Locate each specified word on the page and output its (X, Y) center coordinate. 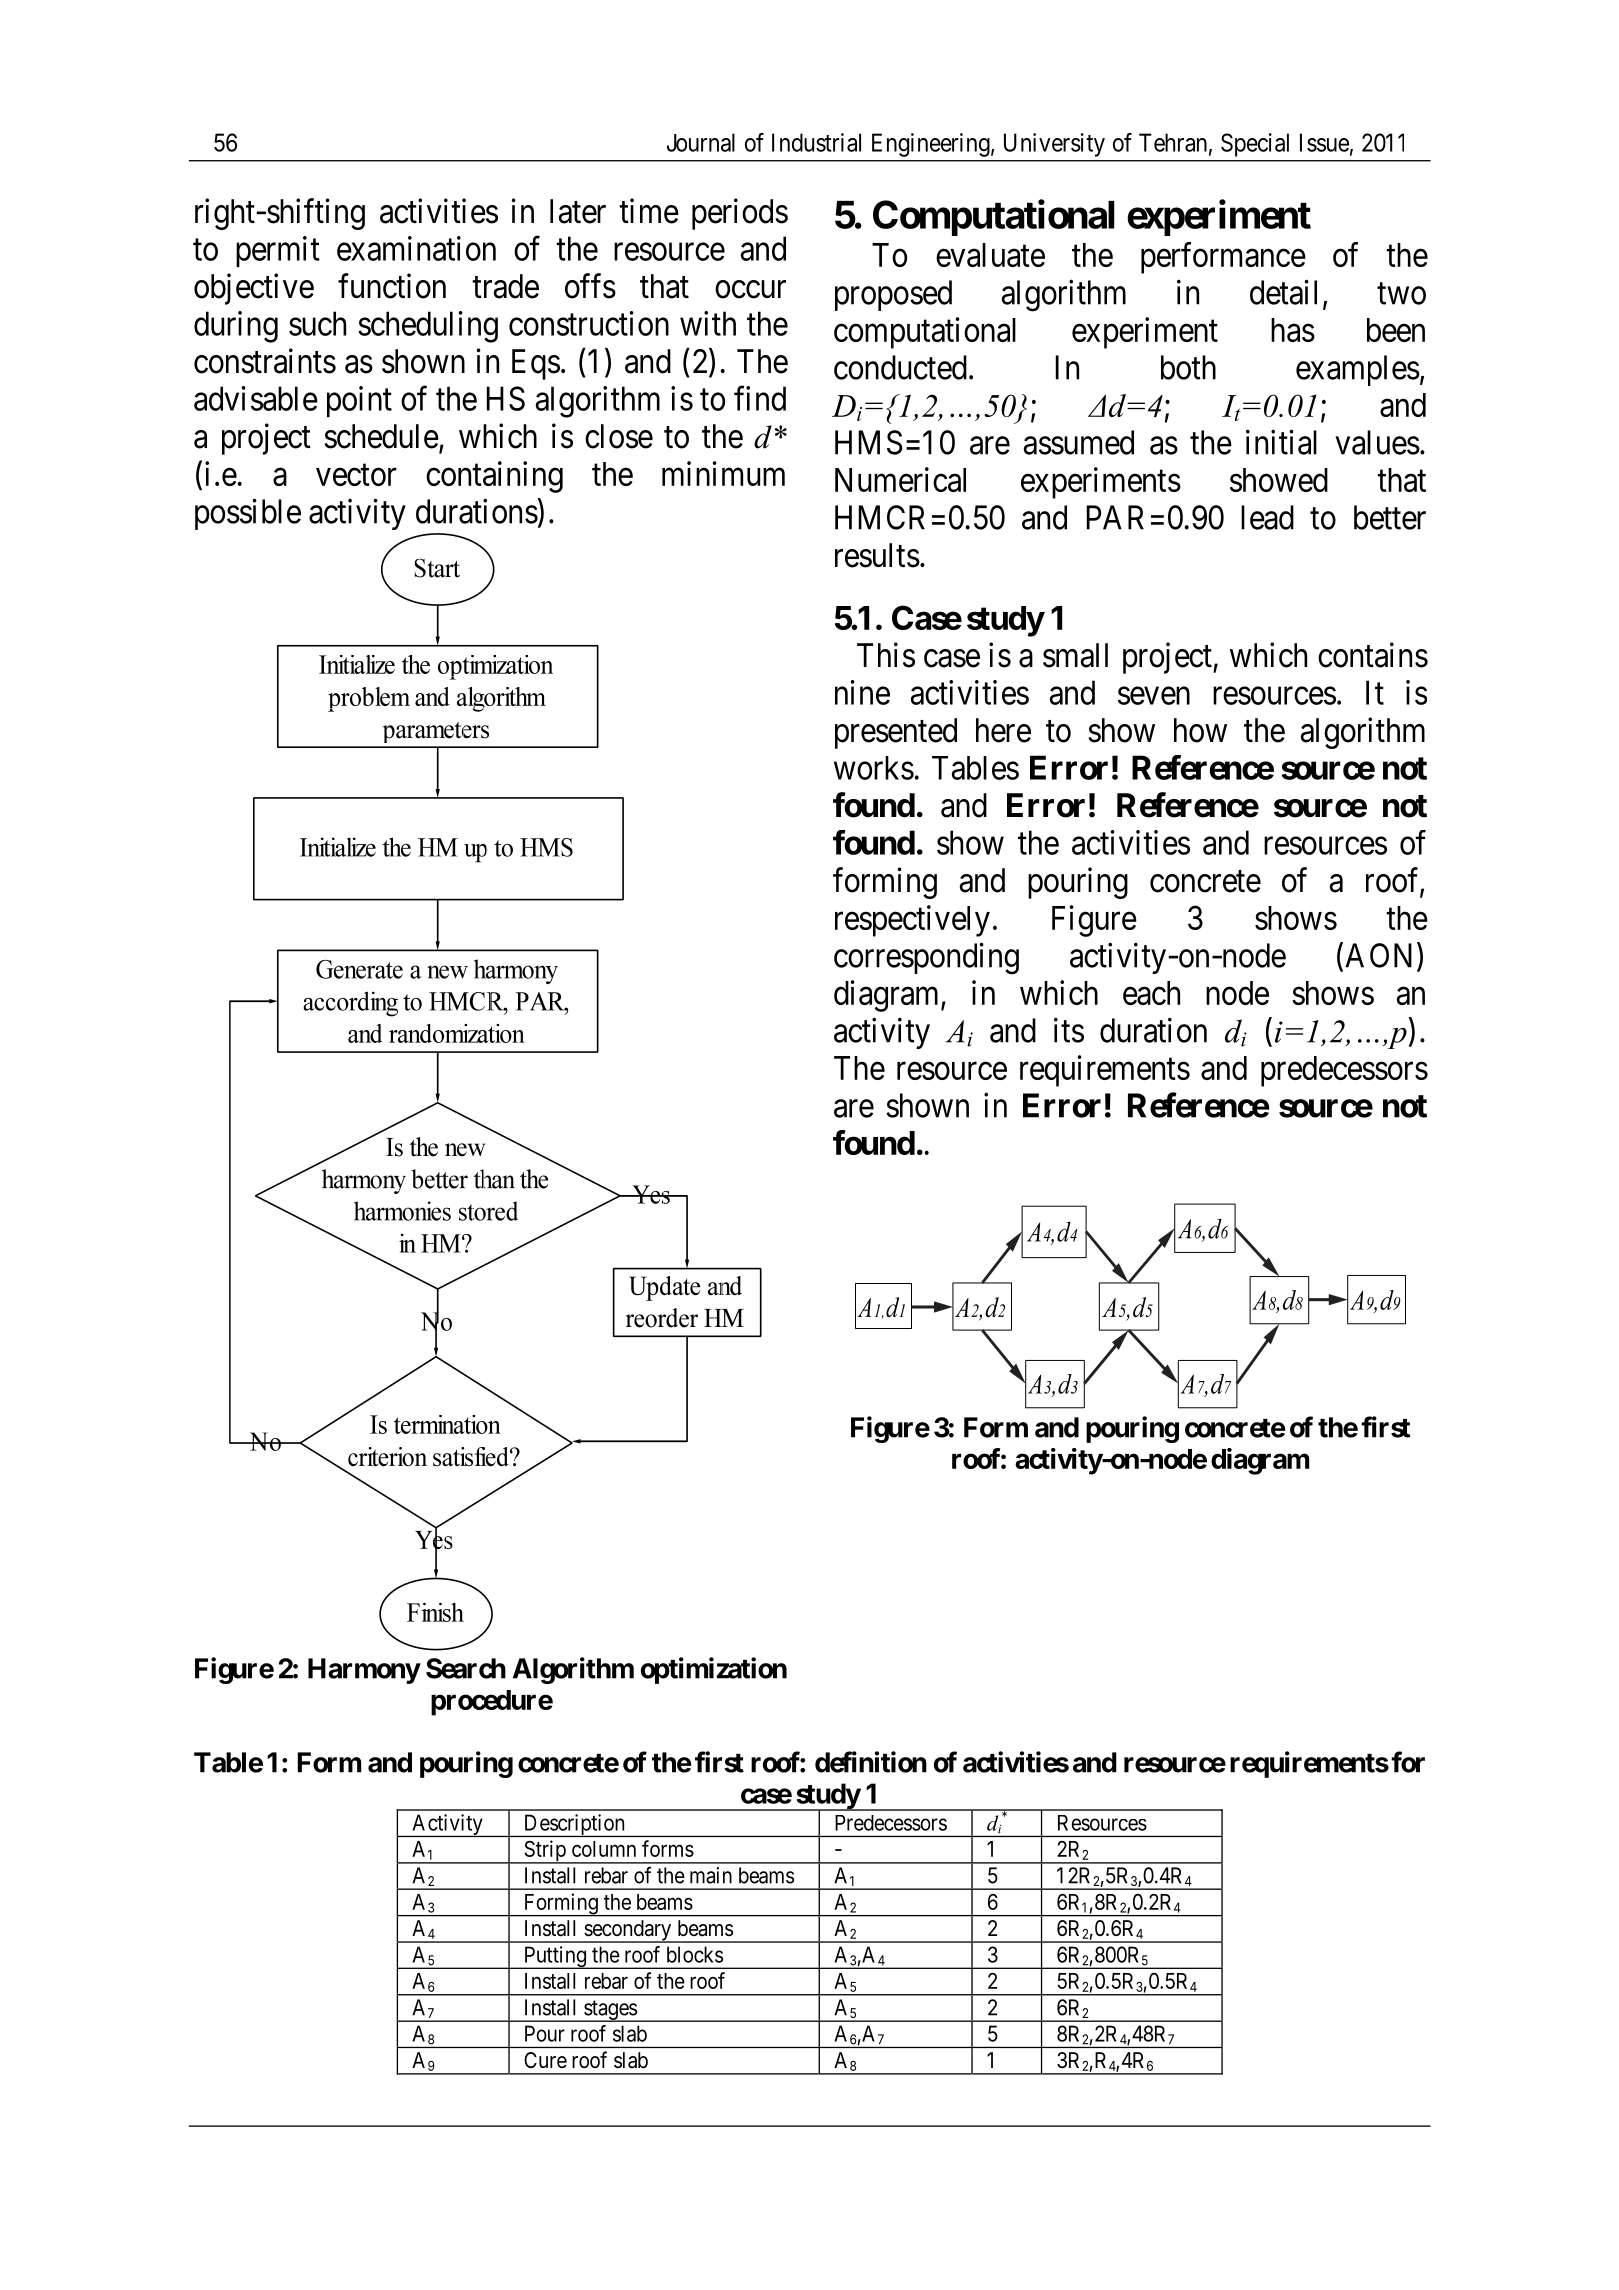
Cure (545, 2060)
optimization (714, 1670)
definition (871, 1762)
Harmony (364, 1671)
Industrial (816, 142)
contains (1373, 655)
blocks (695, 1954)
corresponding (926, 958)
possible (248, 514)
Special (1255, 145)
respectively (912, 921)
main (711, 1875)
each (1151, 993)
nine (862, 692)
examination (416, 248)
